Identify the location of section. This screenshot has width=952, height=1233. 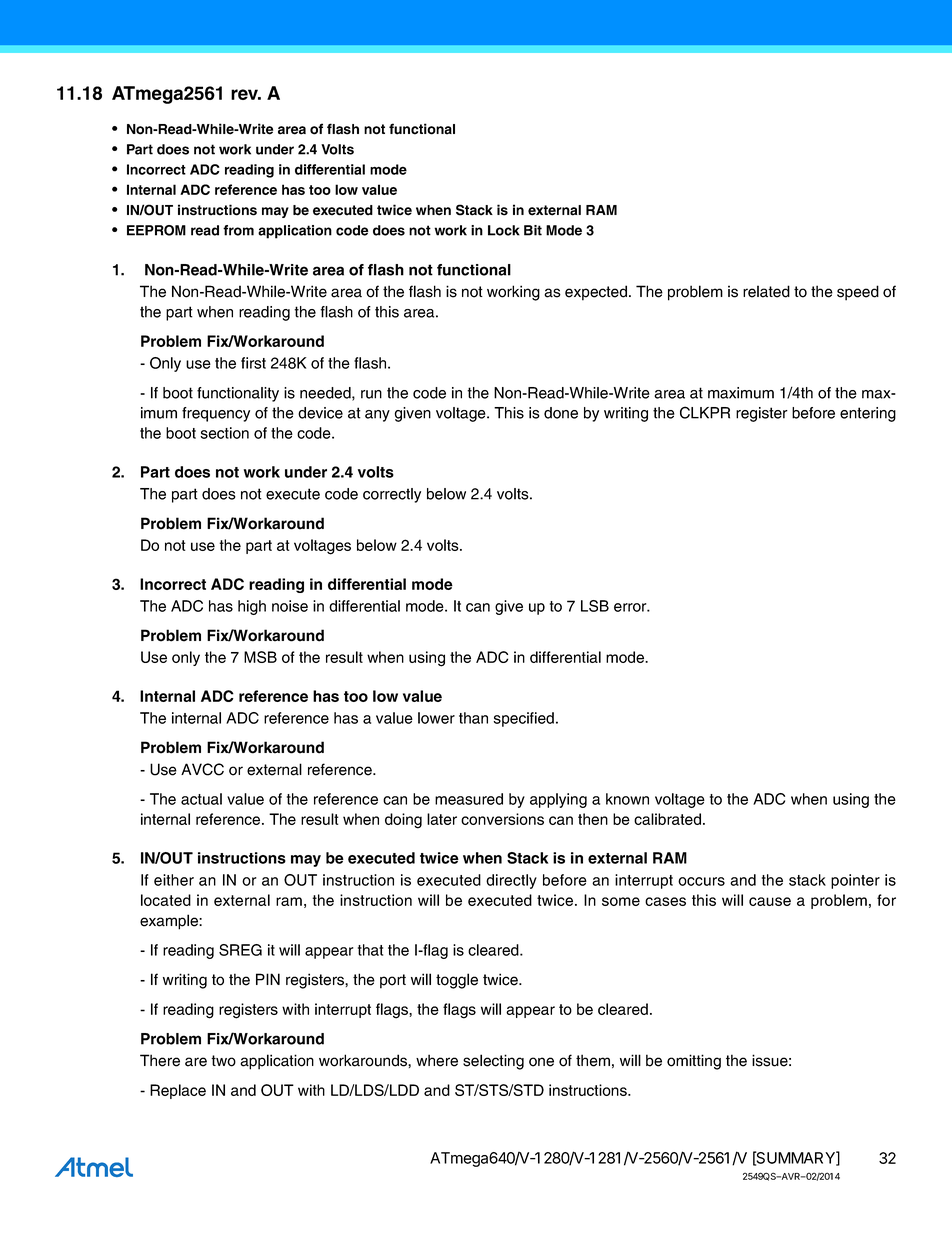
(224, 433).
